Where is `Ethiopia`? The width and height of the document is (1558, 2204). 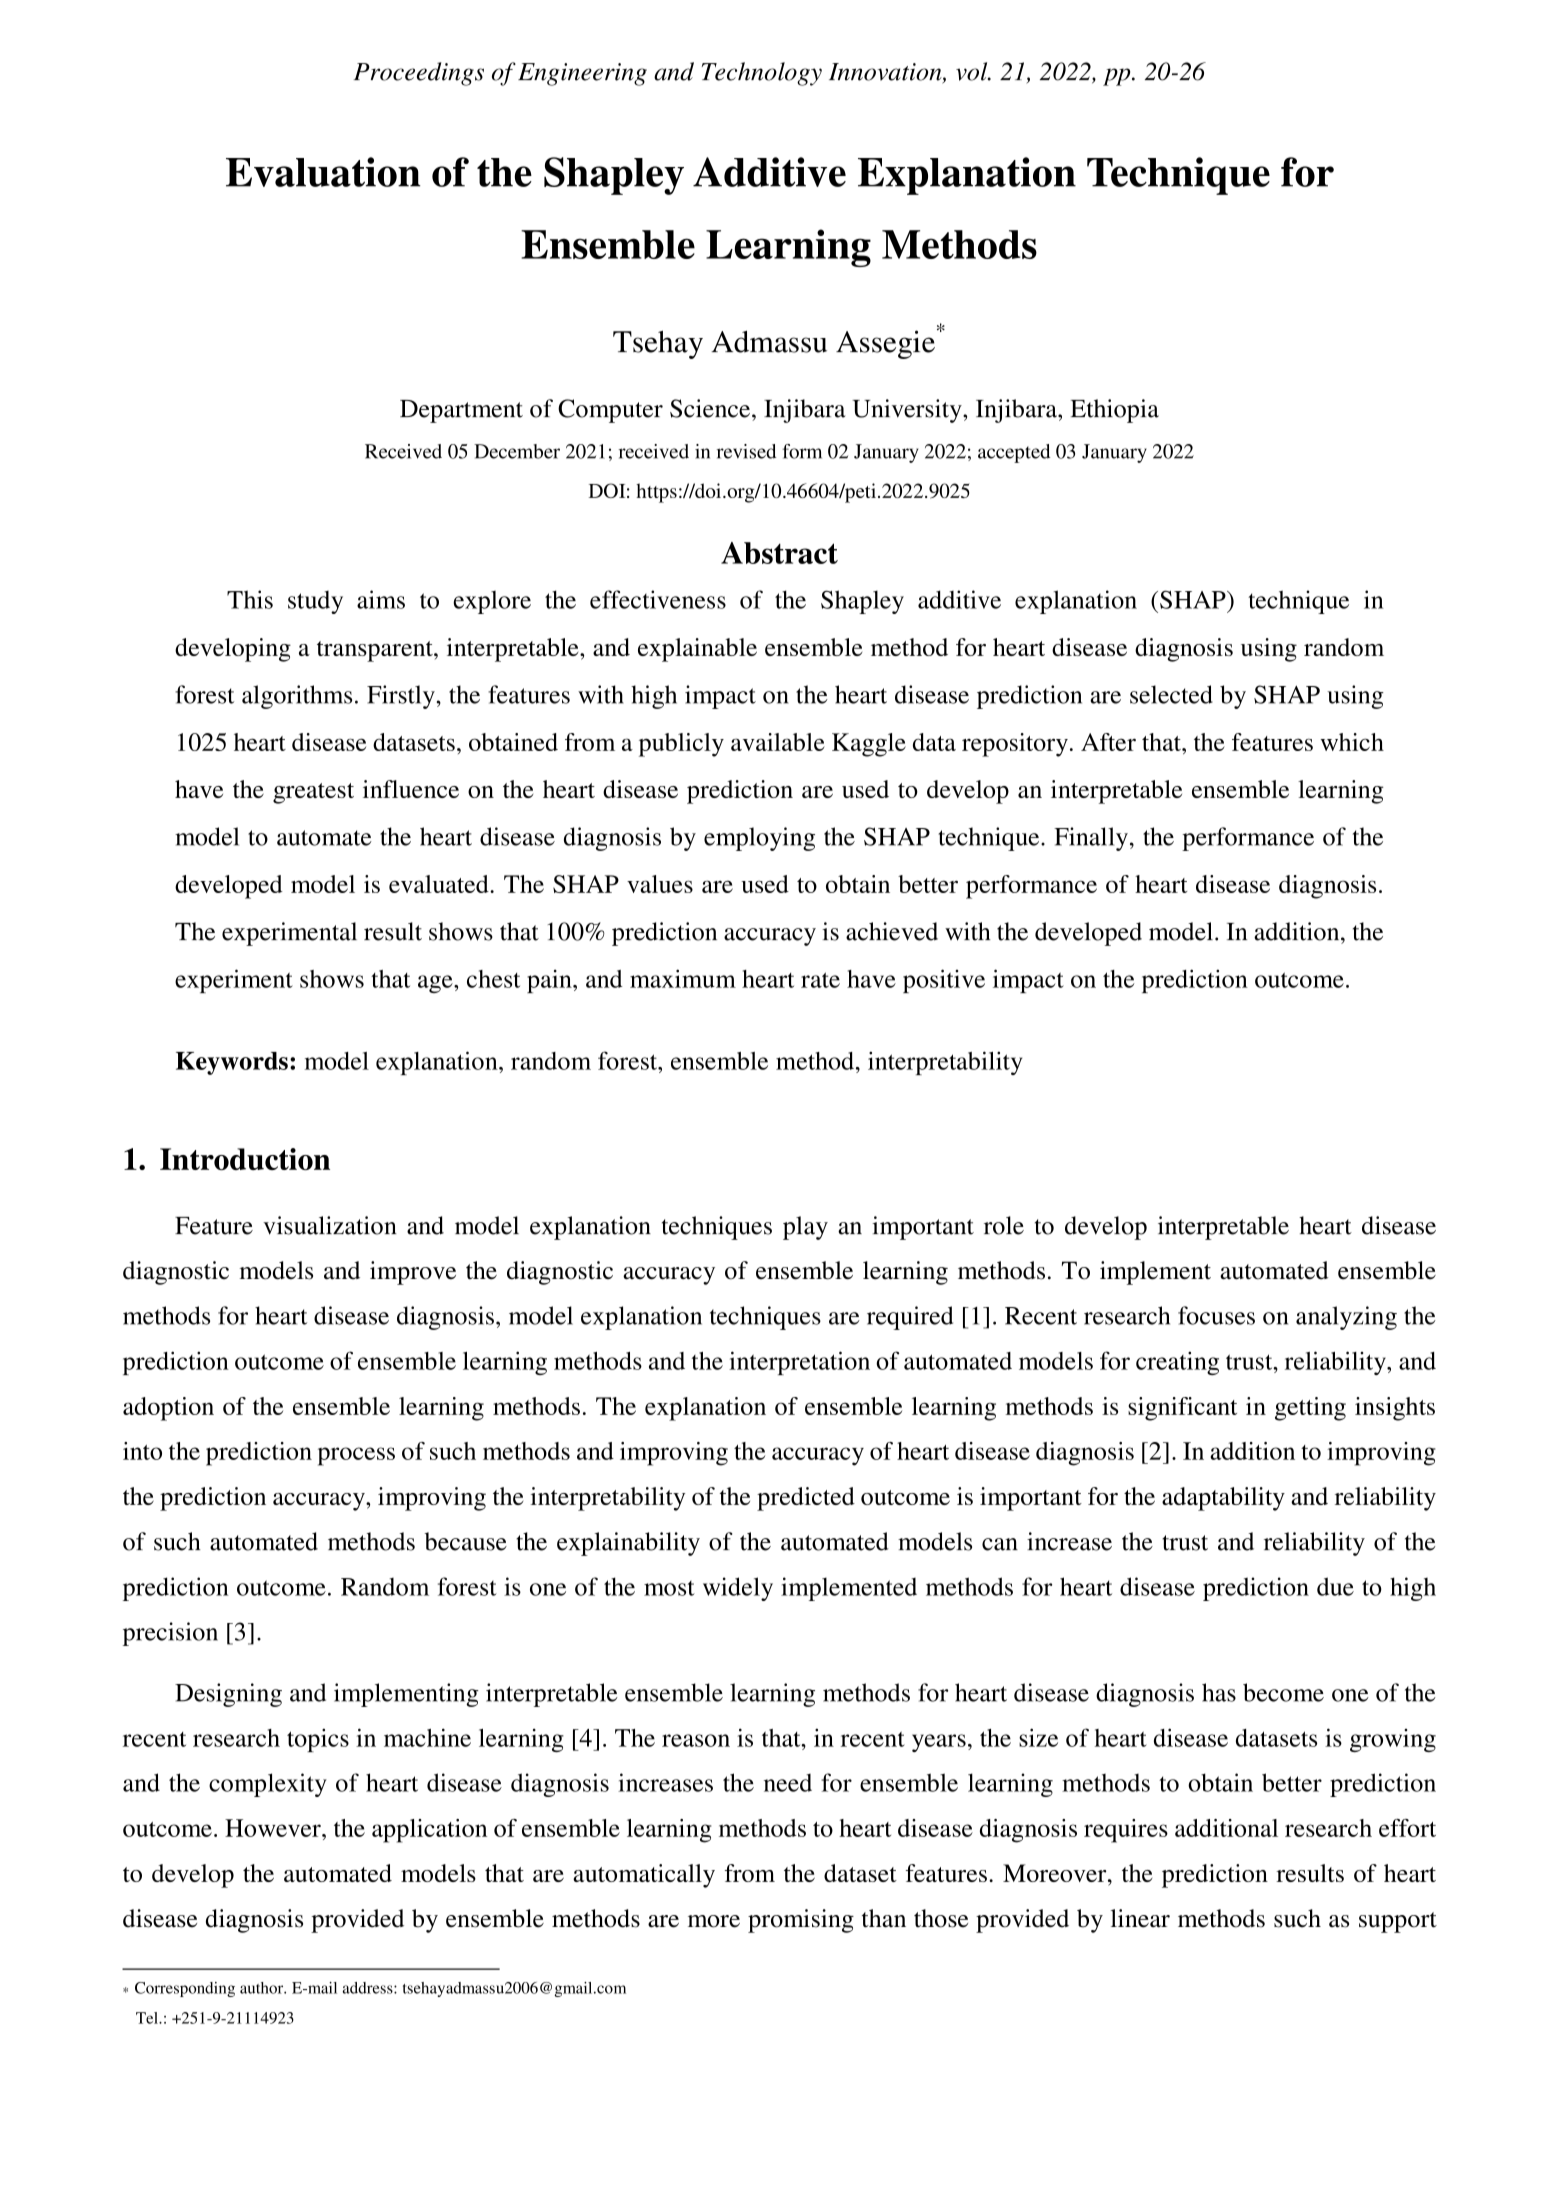
Ethiopia is located at coordinates (1115, 411).
